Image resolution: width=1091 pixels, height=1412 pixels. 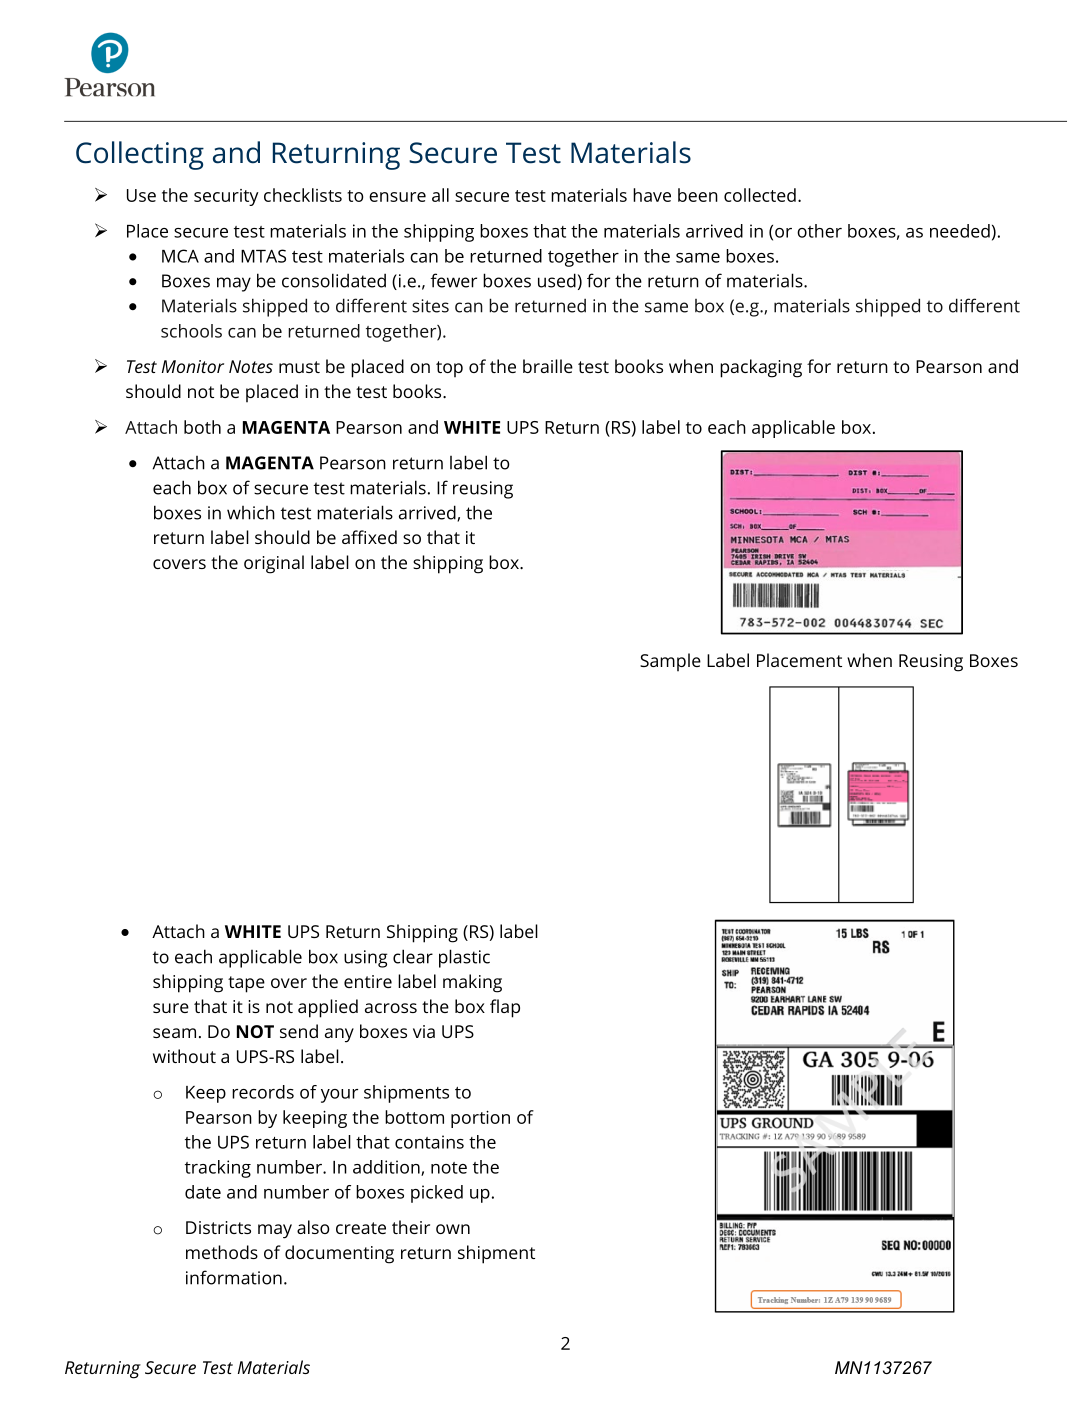 What do you see at coordinates (222, 1252) in the document?
I see `methods` at bounding box center [222, 1252].
